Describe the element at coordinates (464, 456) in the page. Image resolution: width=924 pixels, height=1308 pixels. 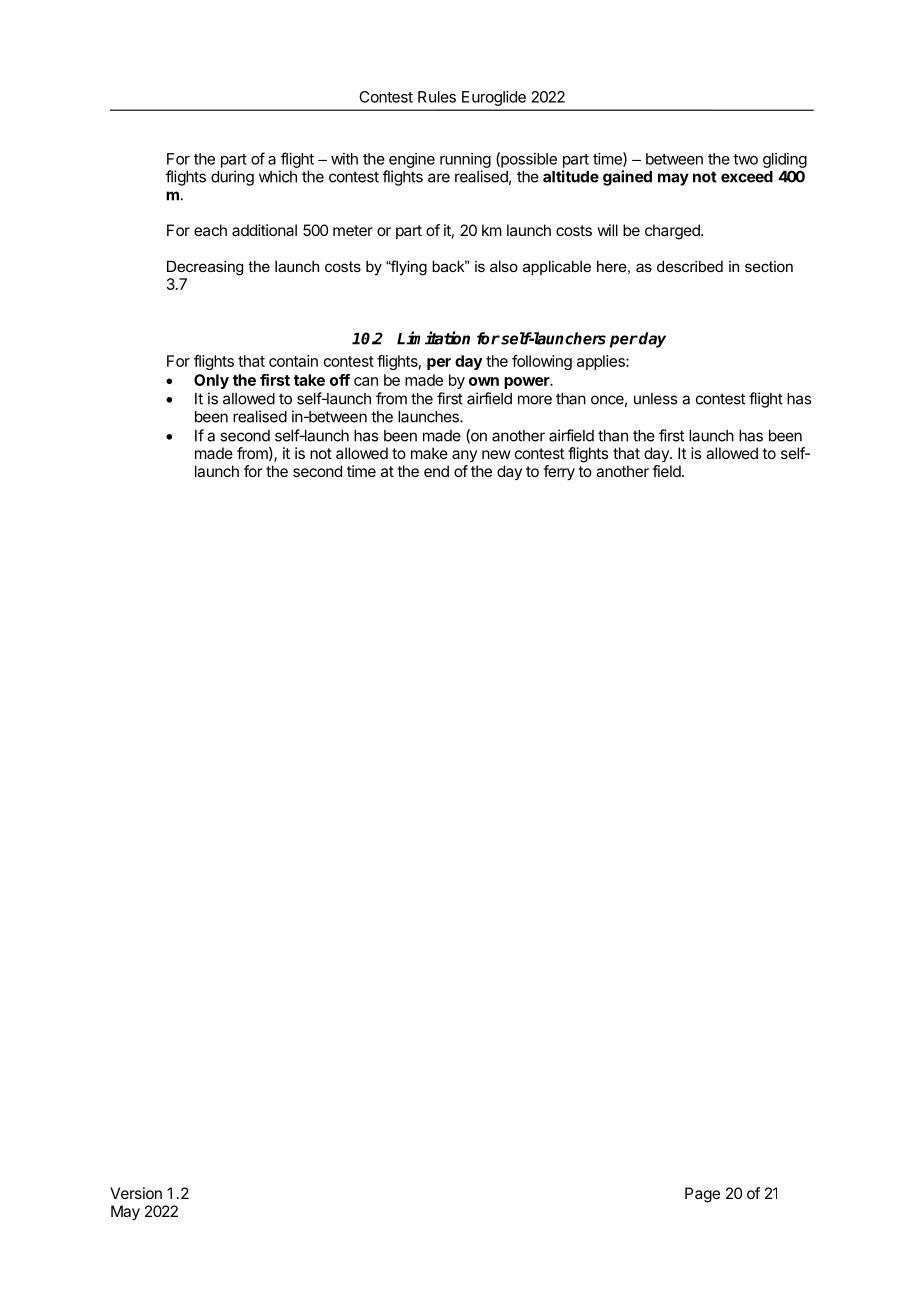
I see `any` at that location.
